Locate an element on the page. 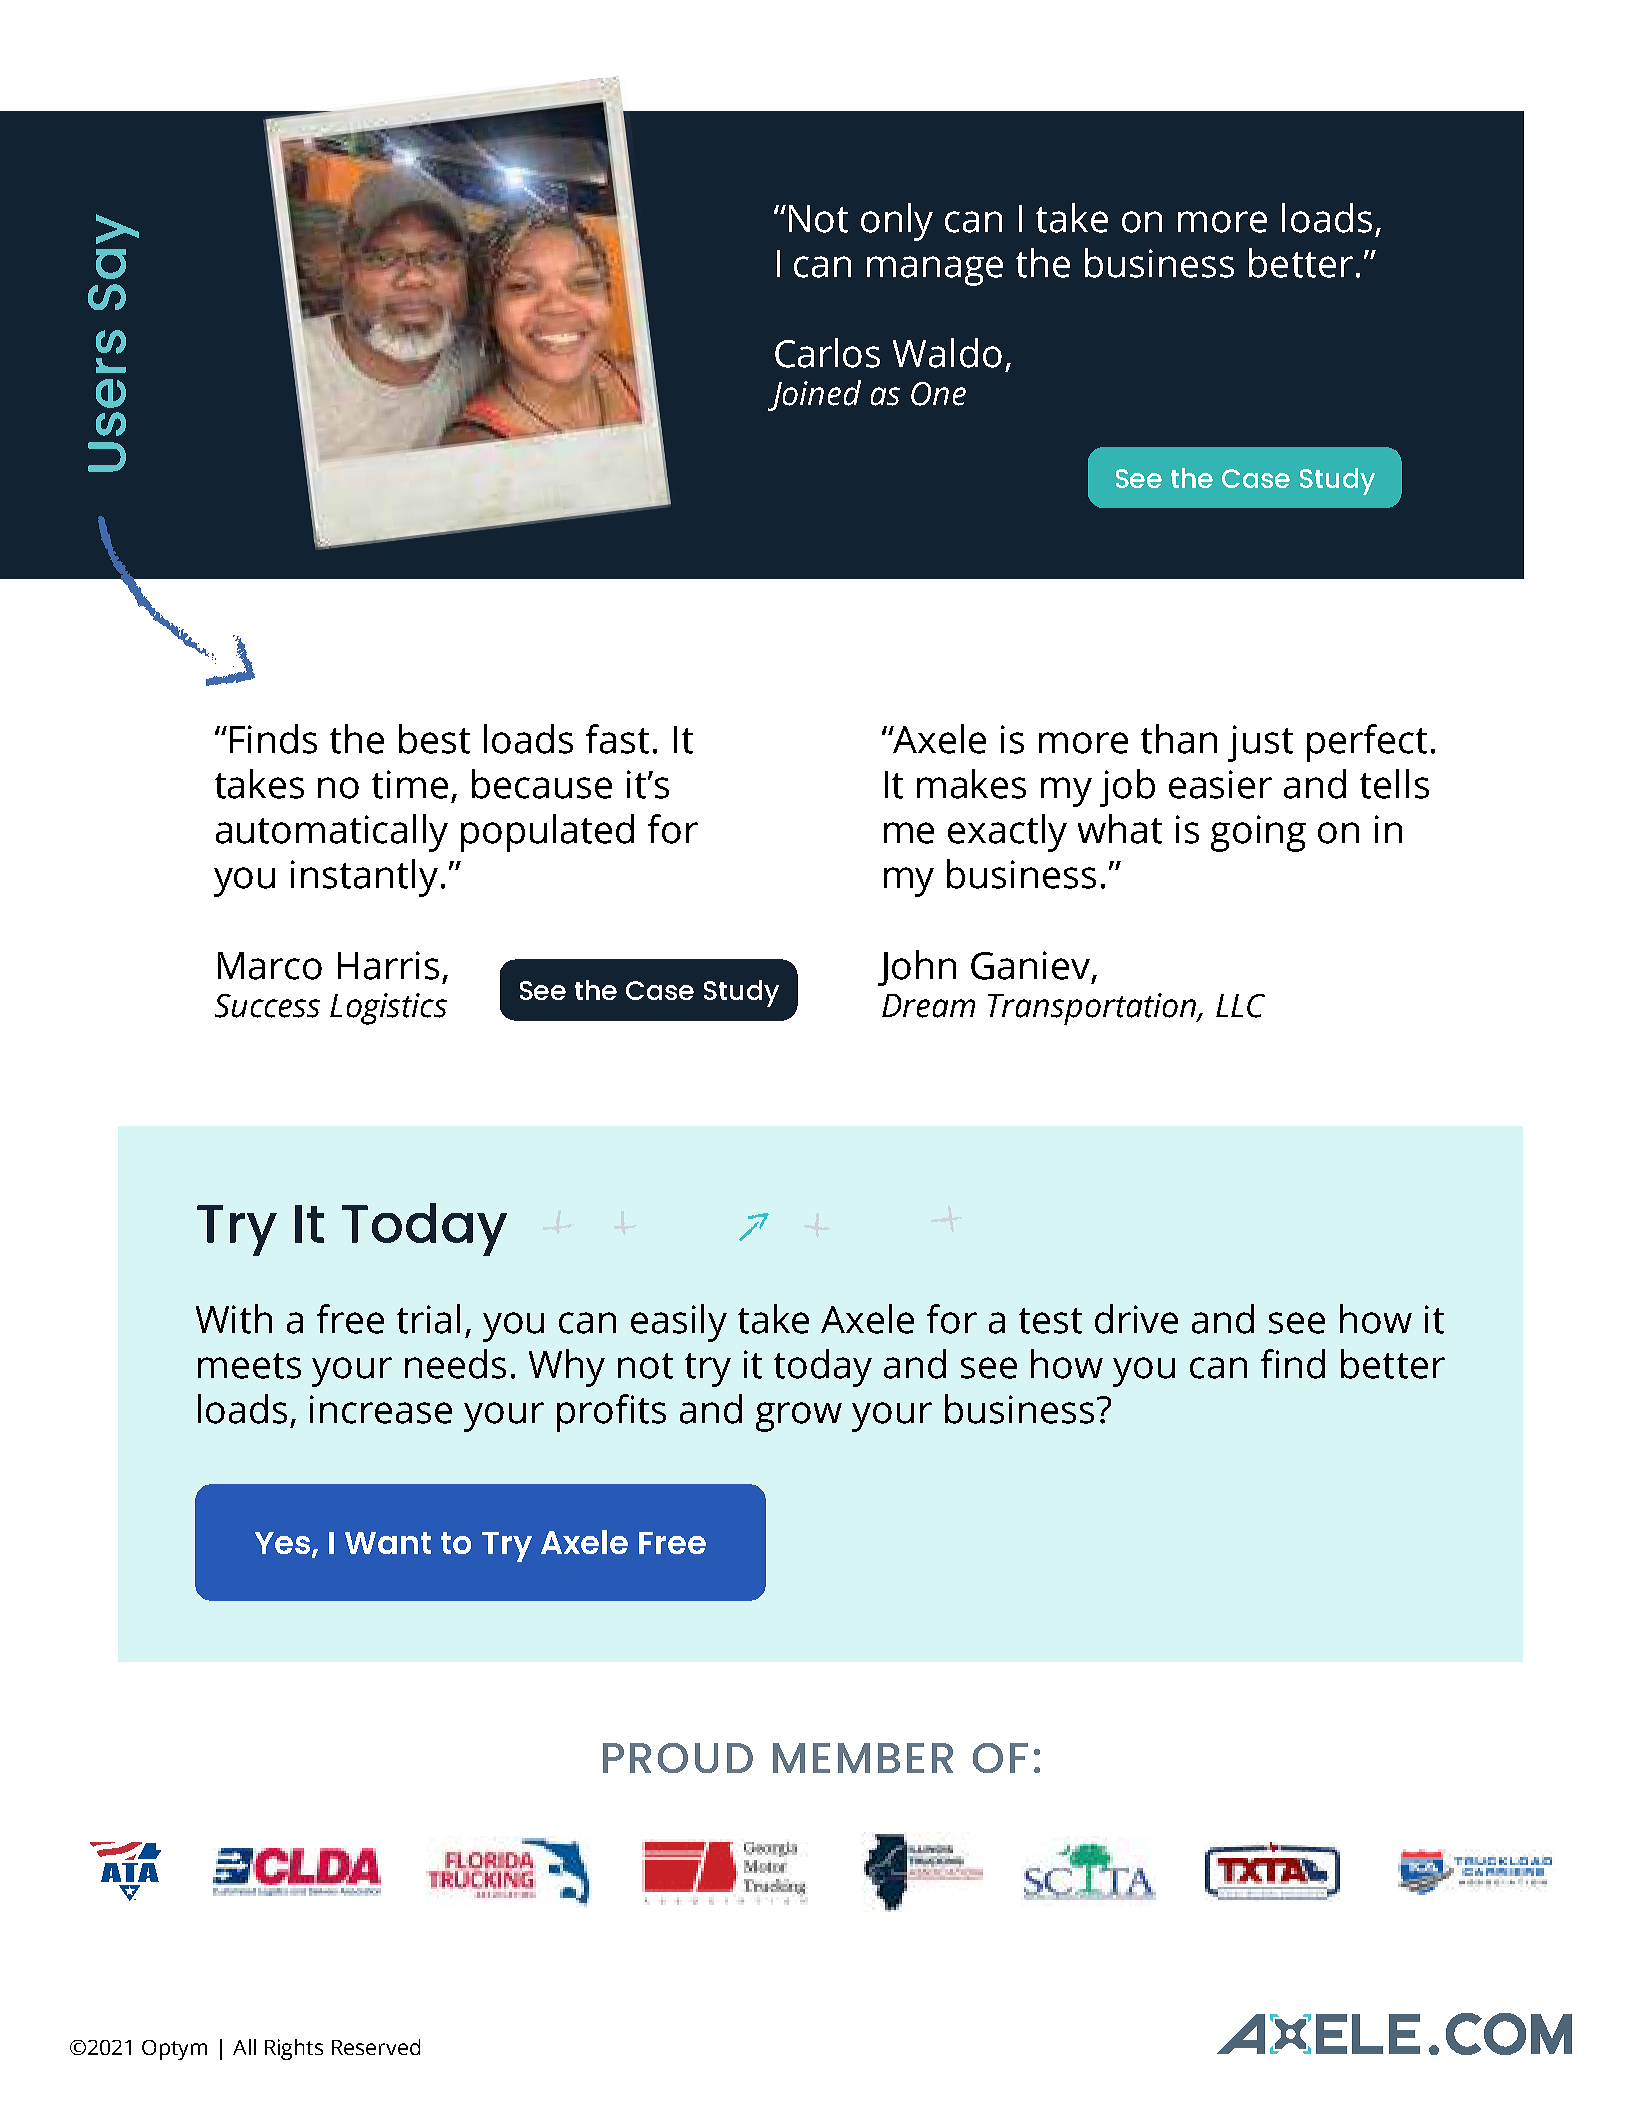 Image resolution: width=1642 pixels, height=2125 pixels. best is located at coordinates (434, 739).
